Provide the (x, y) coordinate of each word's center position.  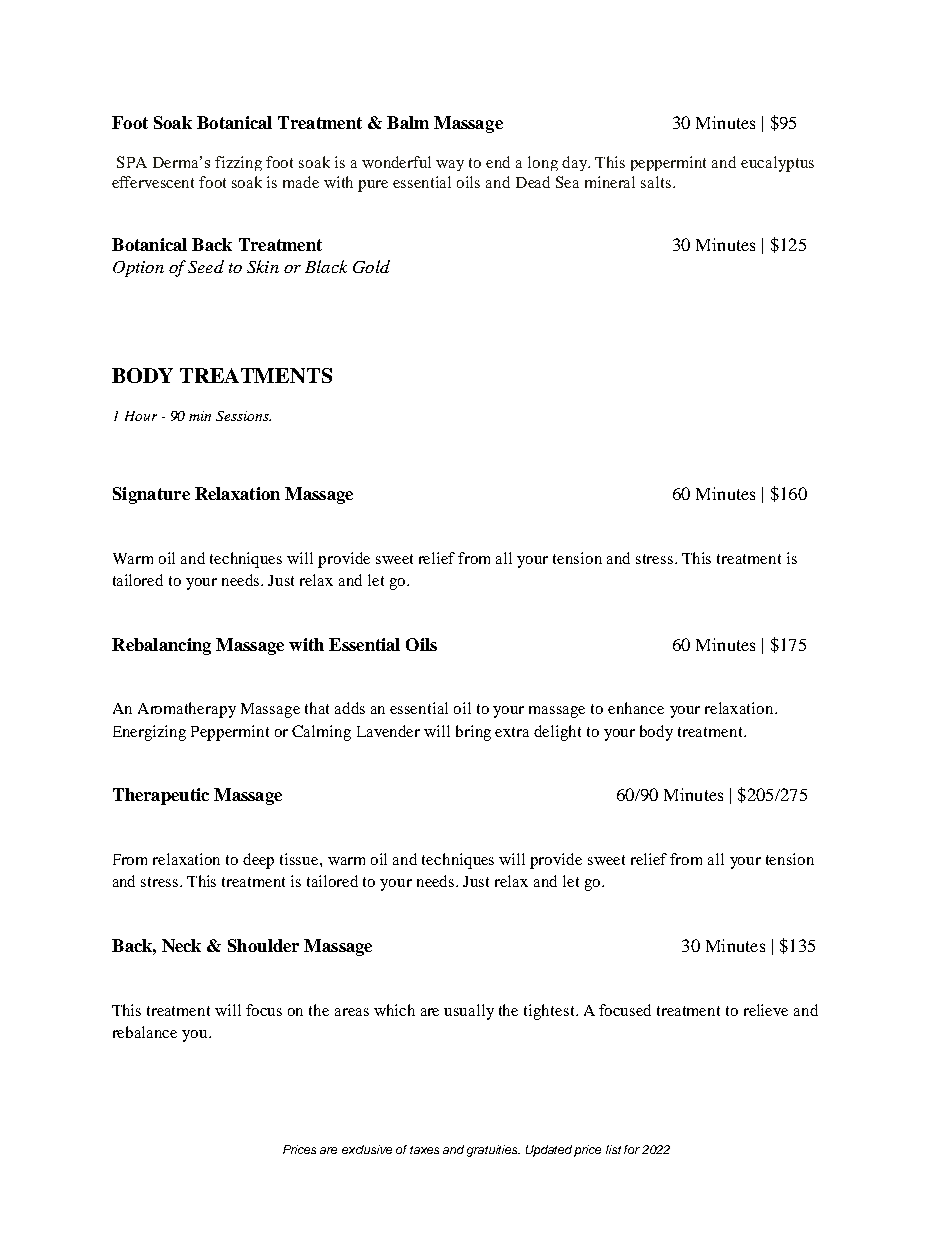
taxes (424, 1150)
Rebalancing (161, 646)
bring (473, 733)
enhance (636, 708)
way (450, 165)
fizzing (238, 163)
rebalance (145, 1032)
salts (656, 182)
